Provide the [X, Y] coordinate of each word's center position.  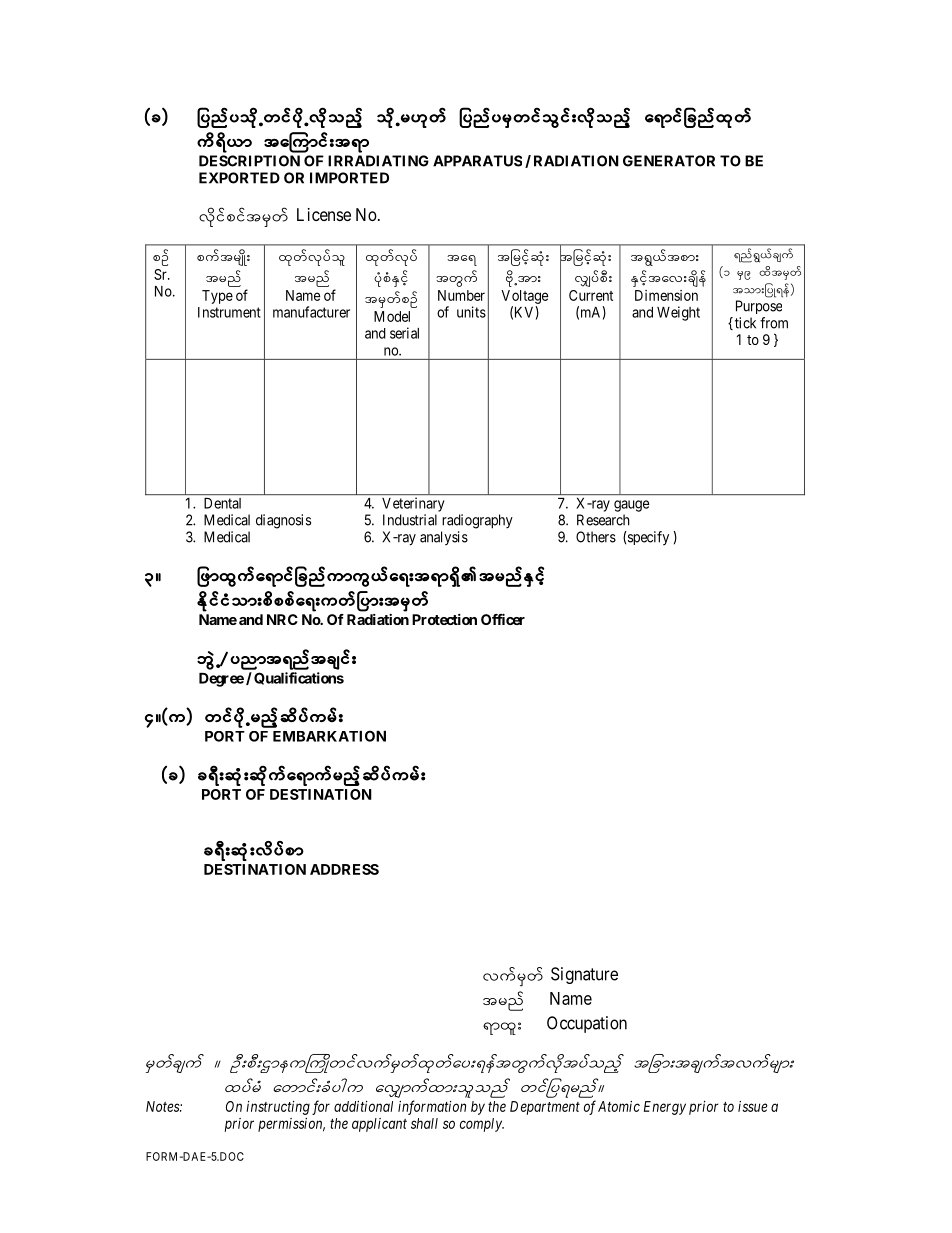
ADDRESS [344, 869]
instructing [278, 1108]
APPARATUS [477, 161]
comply [482, 1125]
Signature [584, 975]
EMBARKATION [329, 736]
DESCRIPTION [249, 161]
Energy [665, 1108]
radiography [477, 521]
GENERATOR [669, 161]
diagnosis [283, 521]
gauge [632, 506]
